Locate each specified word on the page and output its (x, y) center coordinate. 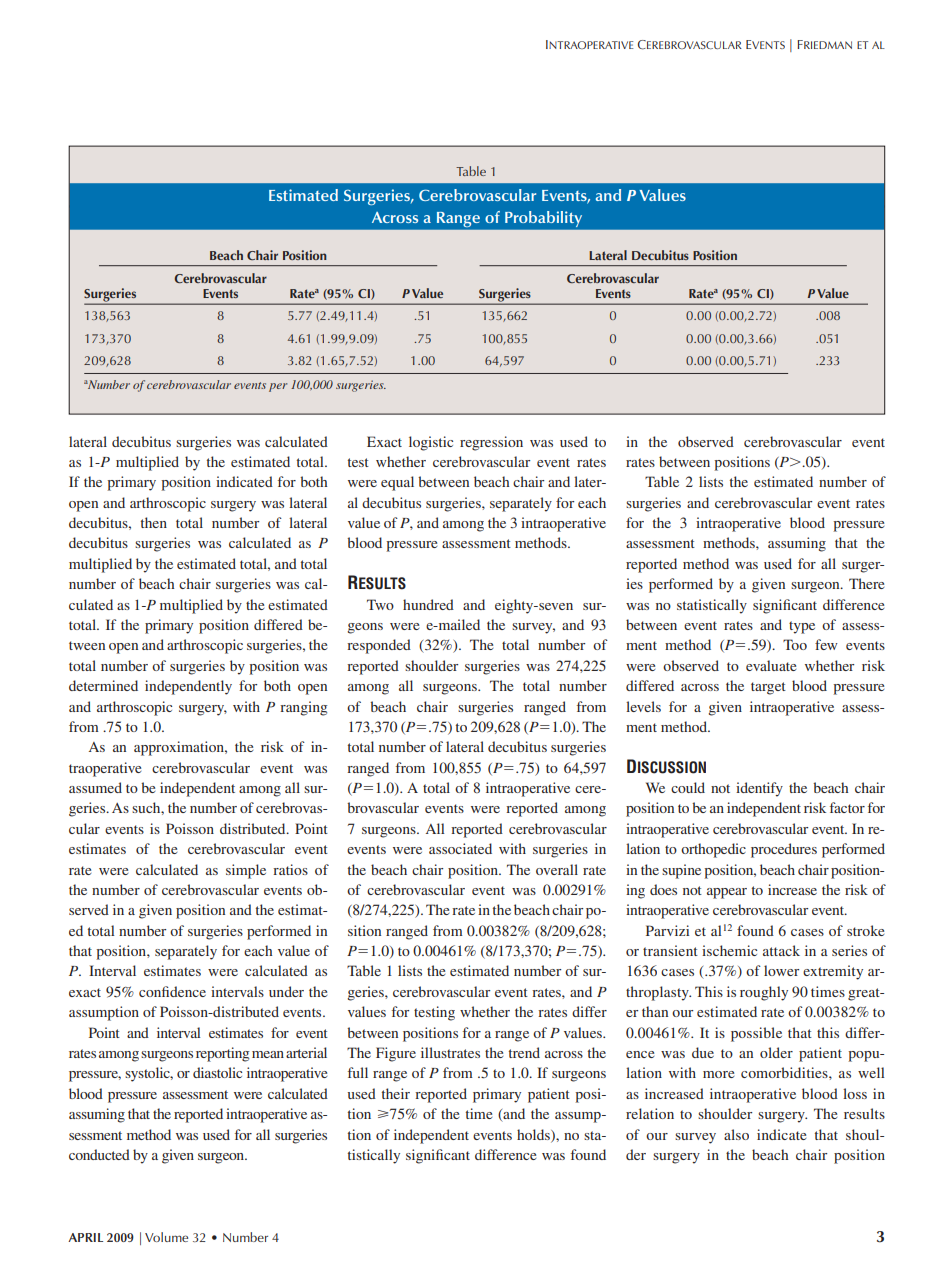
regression (491, 443)
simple (246, 871)
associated (460, 848)
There (866, 583)
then (154, 522)
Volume (166, 1237)
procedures (784, 850)
